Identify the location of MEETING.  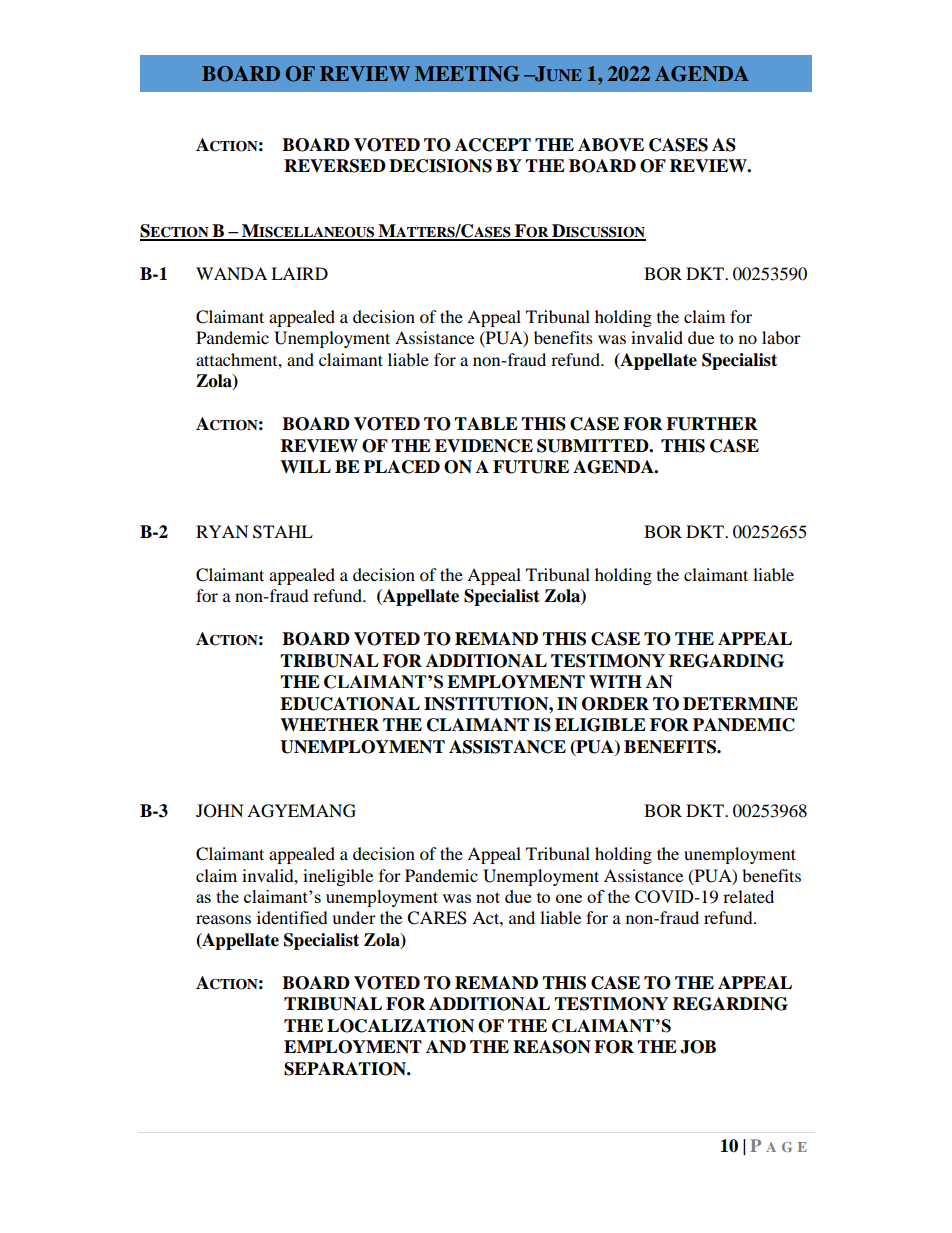
(467, 74).
